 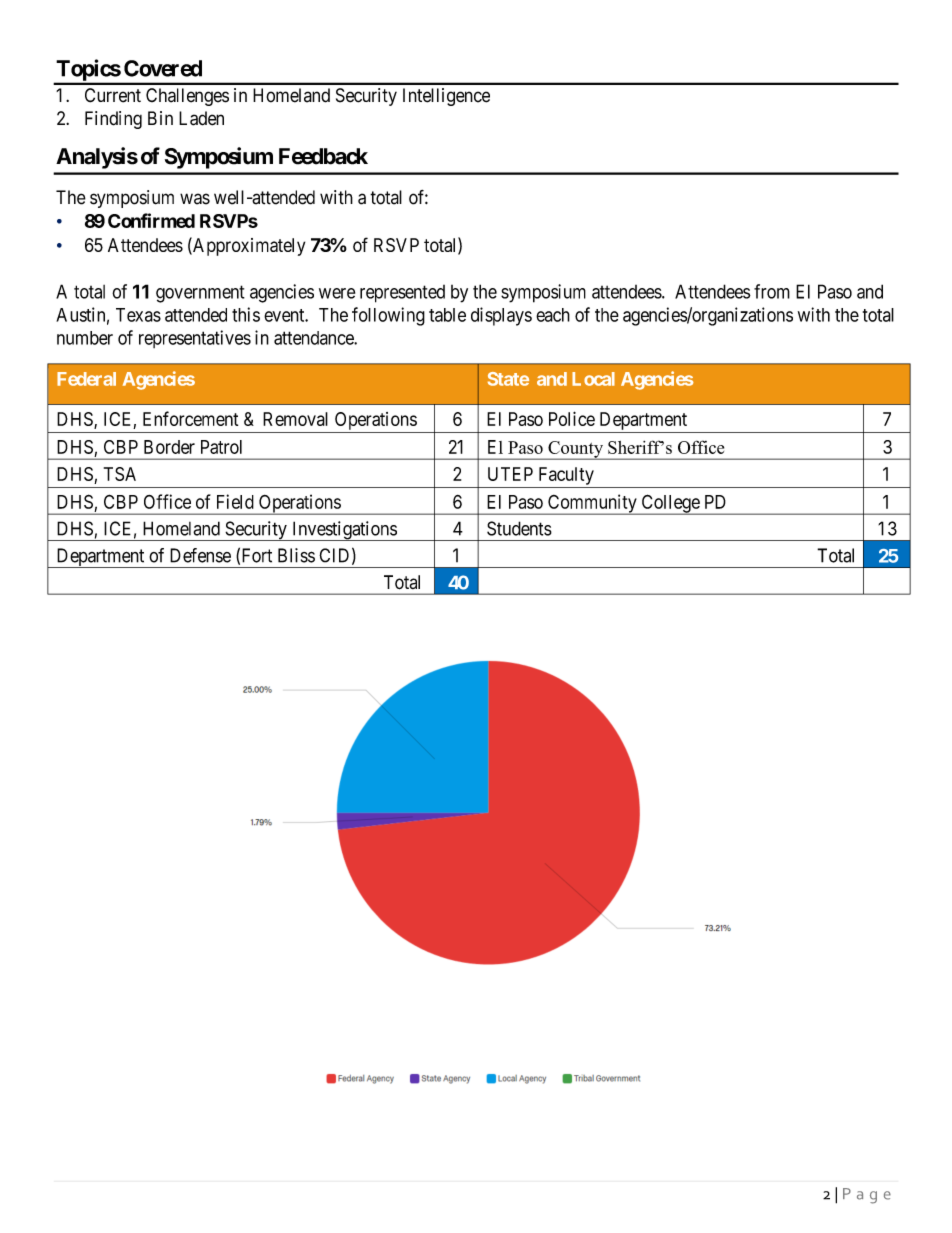 What do you see at coordinates (446, 97) in the screenshot?
I see `Intelligence` at bounding box center [446, 97].
